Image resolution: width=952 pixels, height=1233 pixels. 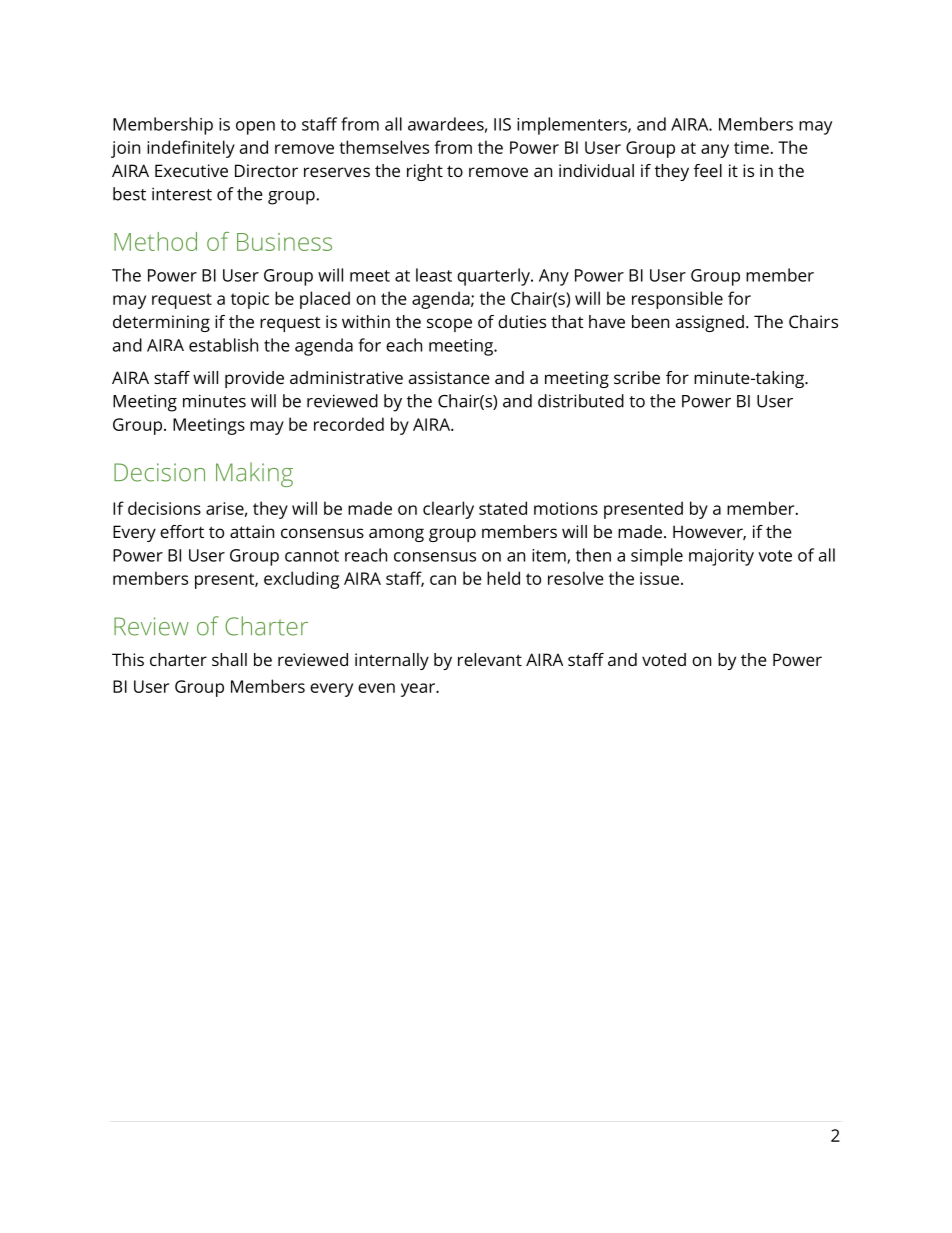 I want to click on indefinitely, so click(x=191, y=149).
